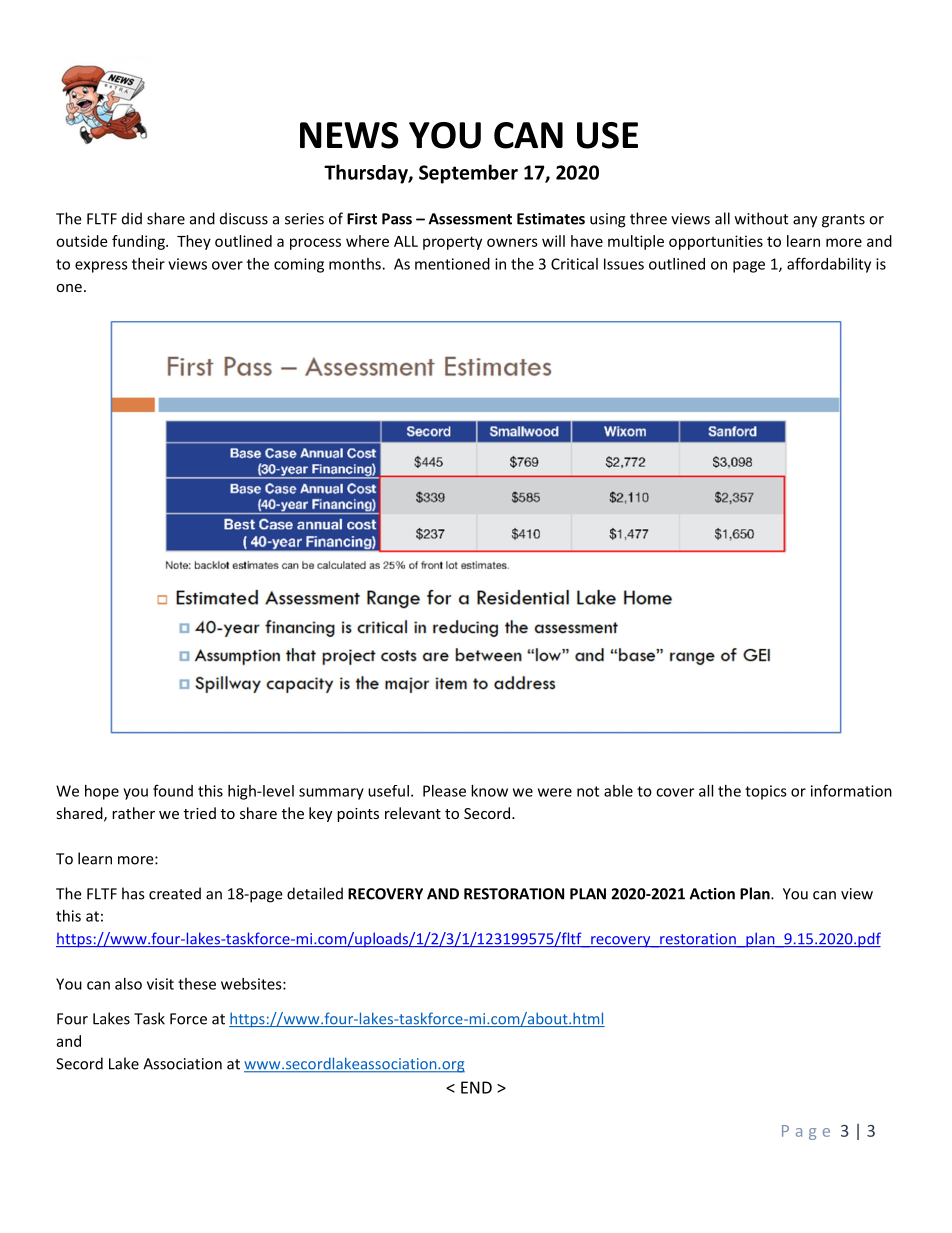 This image has height=1233, width=952. I want to click on END, so click(476, 1087).
